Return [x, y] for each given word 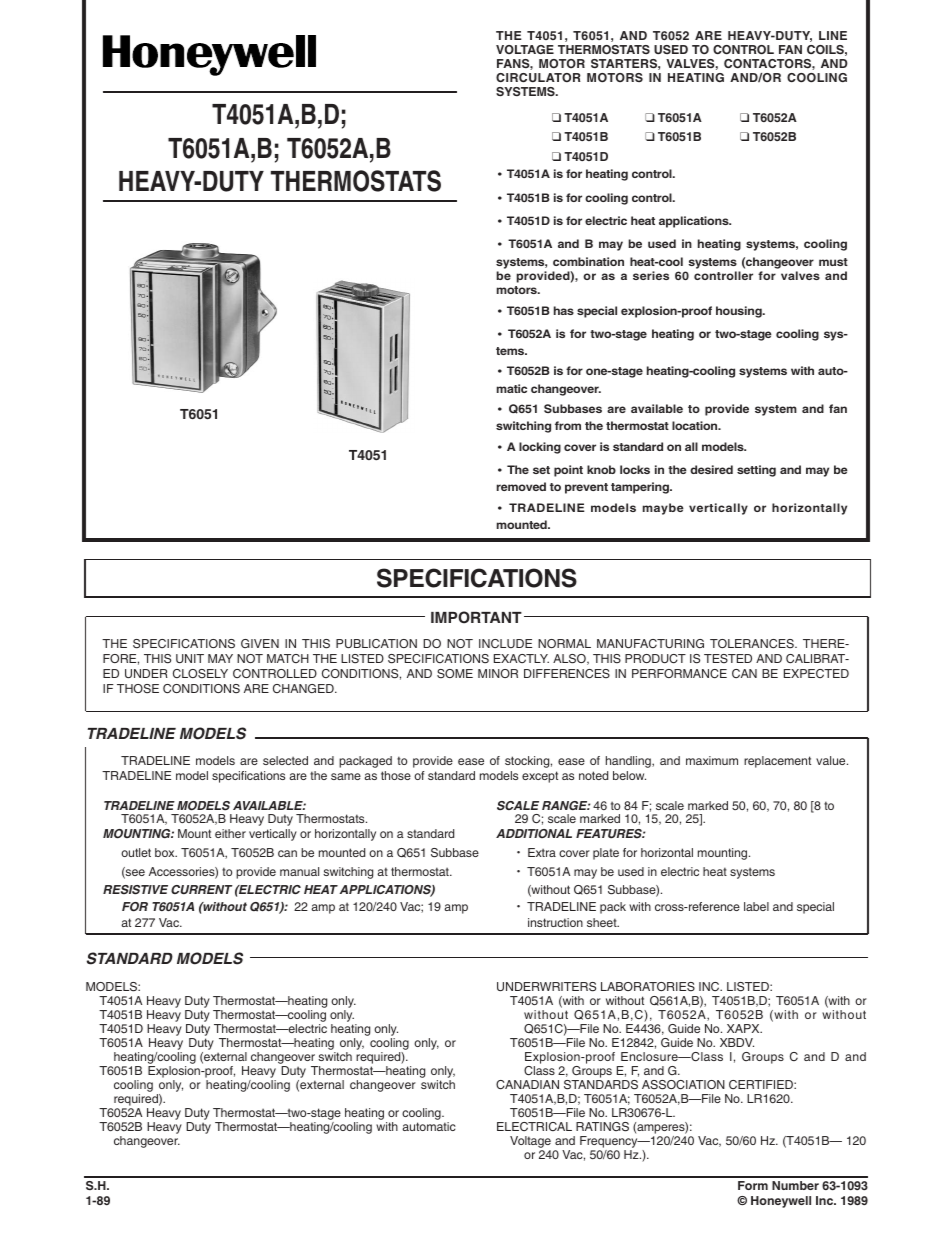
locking [540, 448]
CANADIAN [527, 1084]
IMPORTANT [476, 617]
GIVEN [260, 643]
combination [588, 261]
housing [740, 312]
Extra [542, 852]
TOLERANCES [753, 644]
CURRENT [202, 889]
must [833, 262]
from [568, 425]
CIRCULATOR [538, 77]
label [756, 906]
